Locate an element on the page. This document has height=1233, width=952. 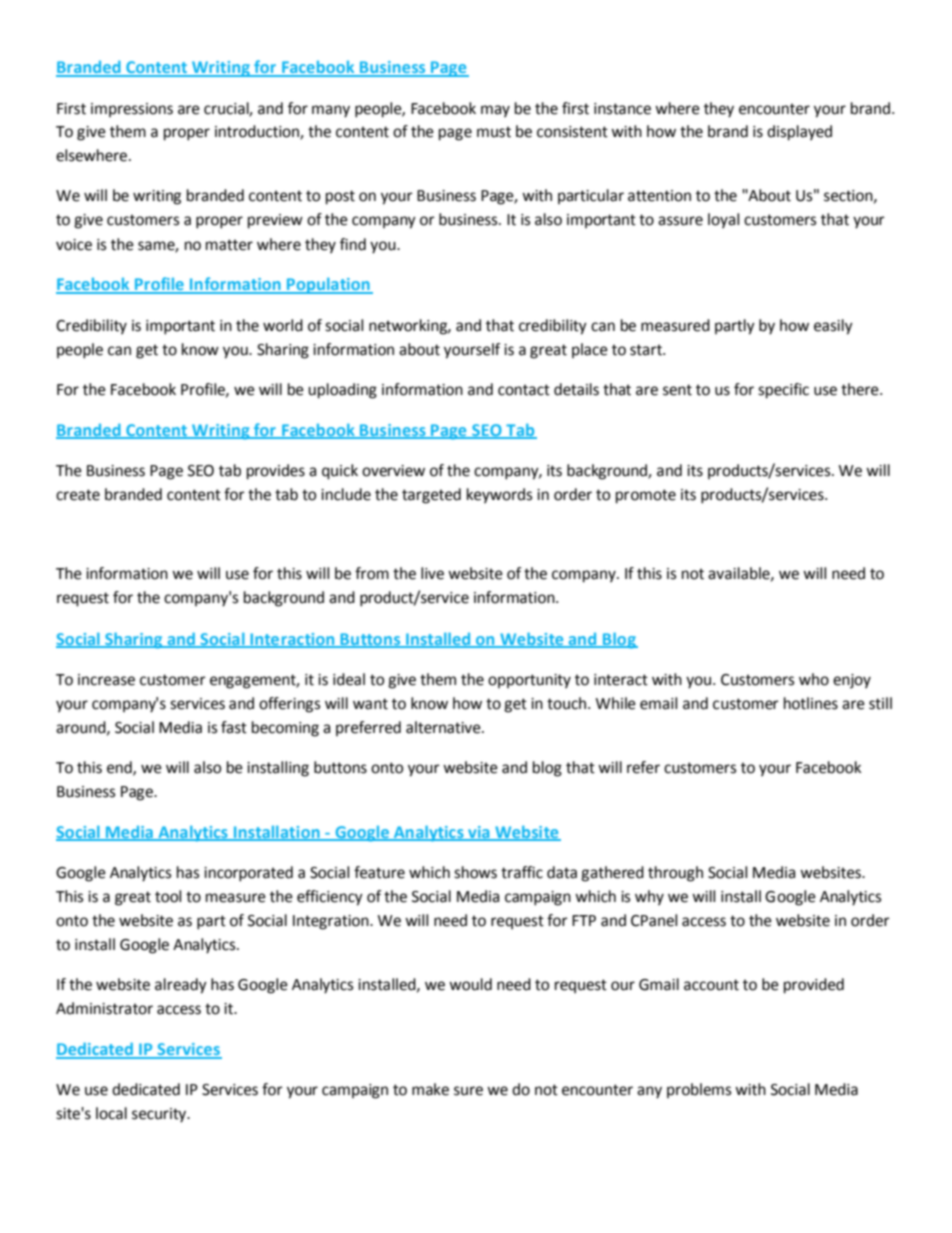
live is located at coordinates (432, 573).
